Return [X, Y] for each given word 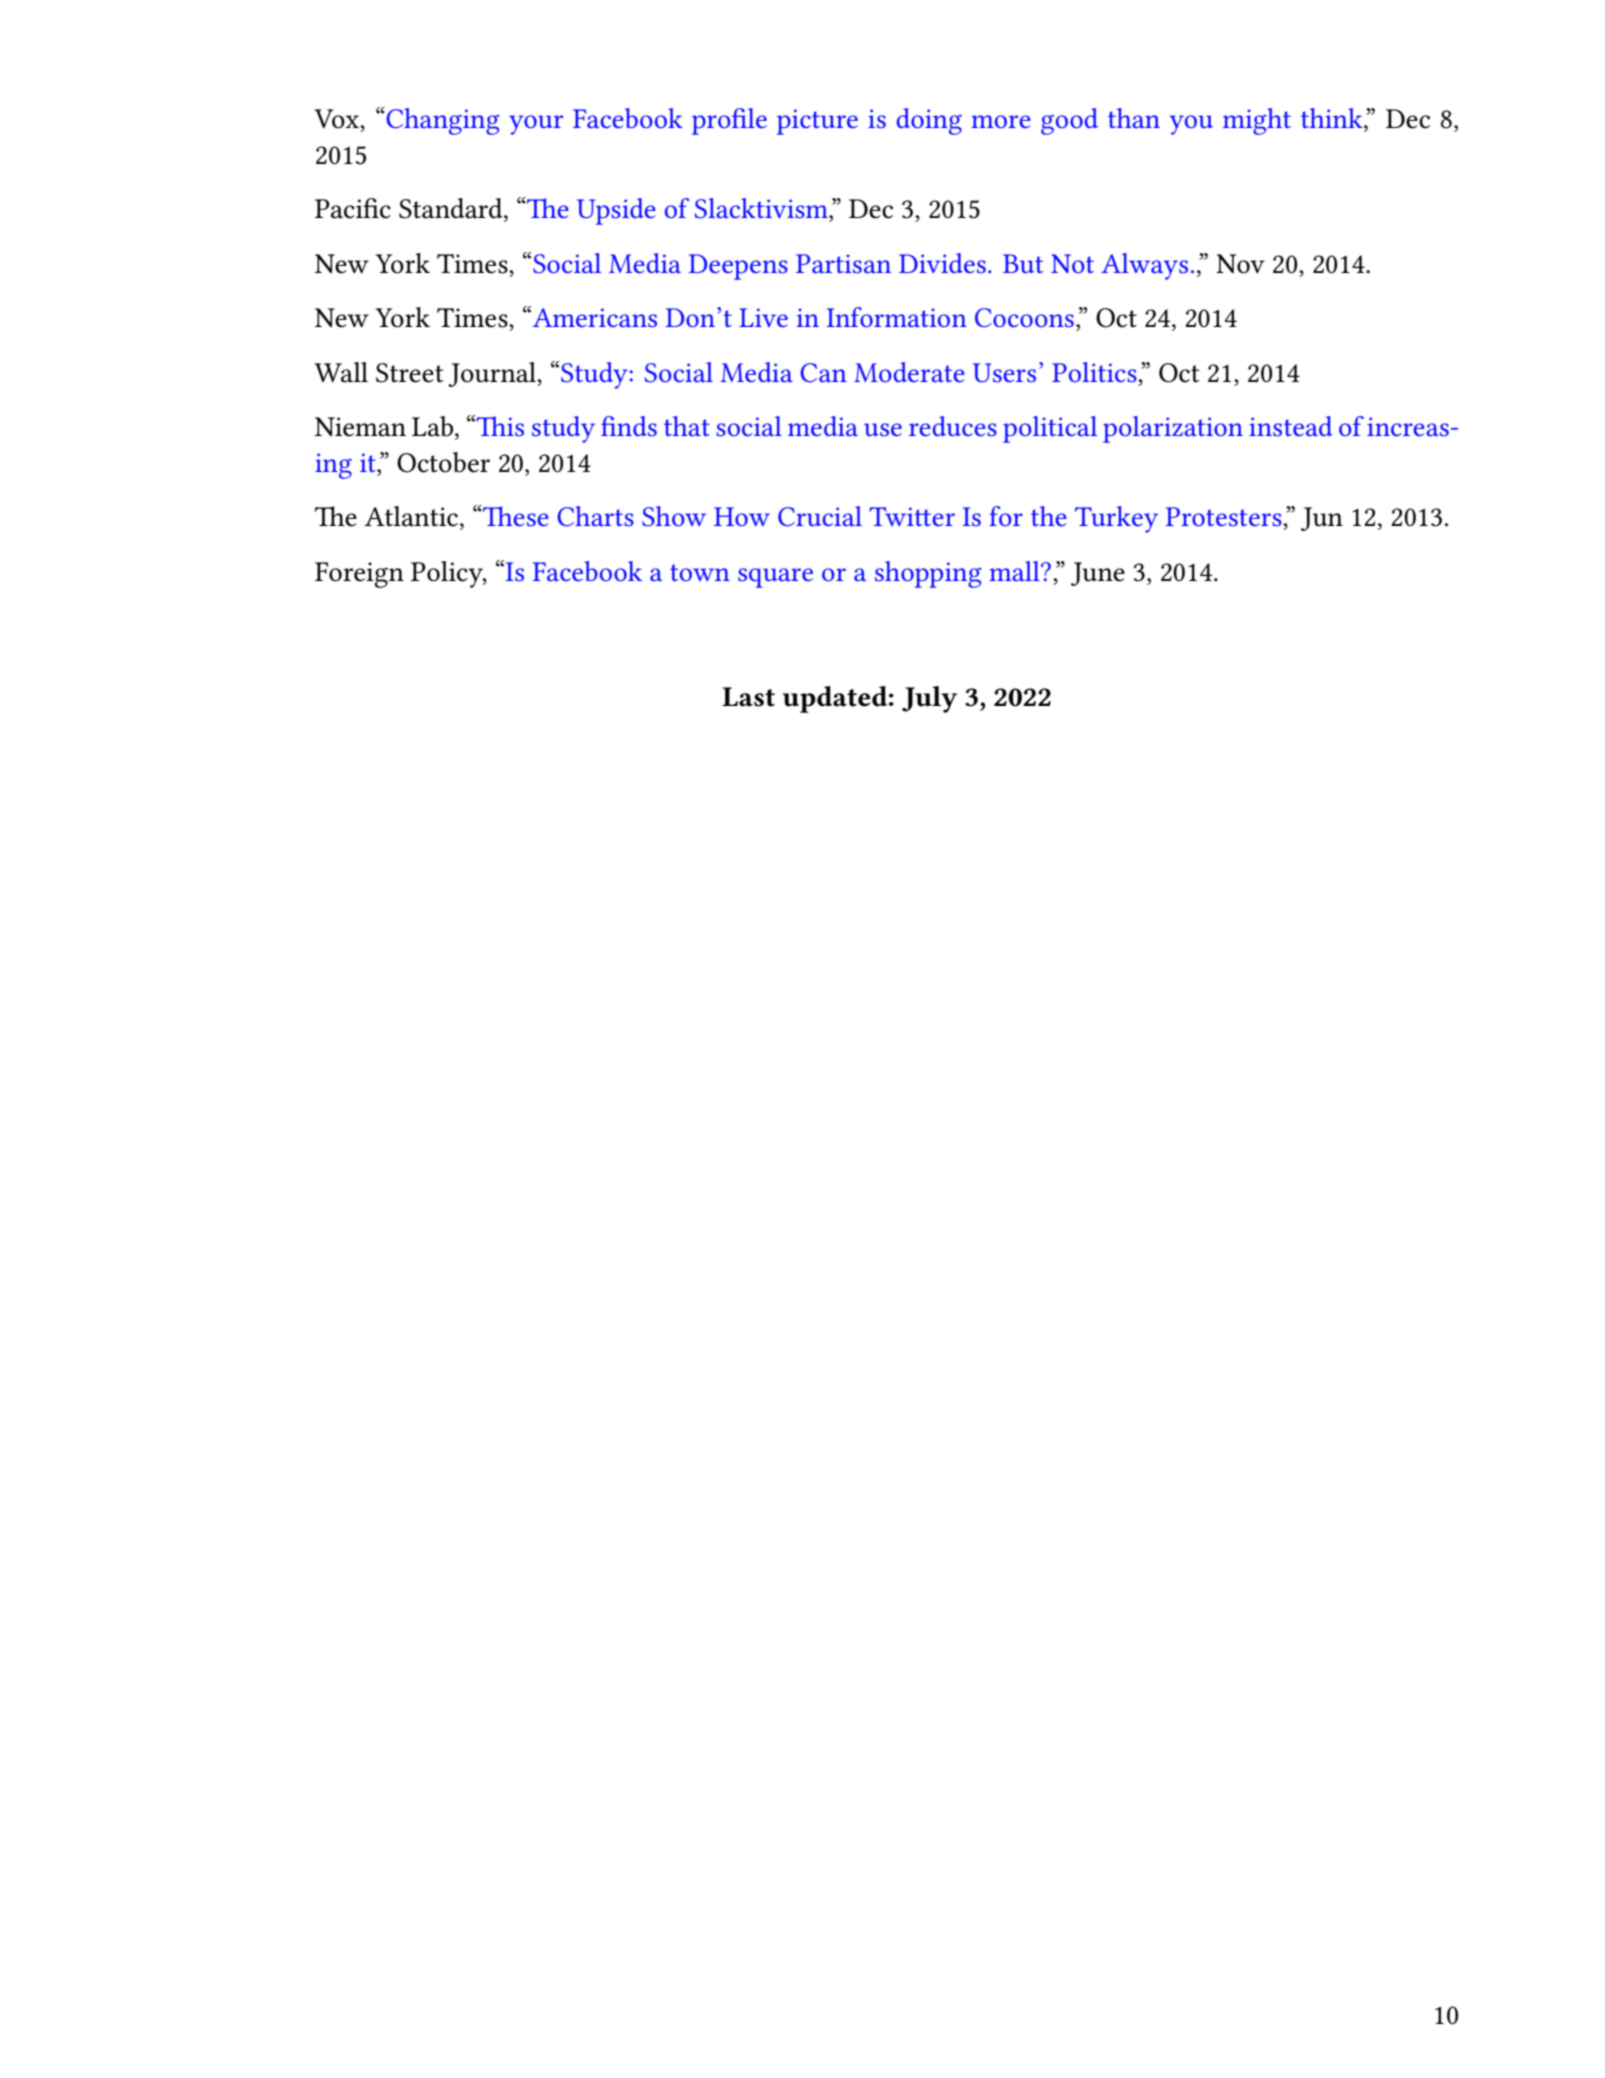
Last [748, 697]
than [1134, 118]
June [1098, 574]
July [929, 699]
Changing [442, 121]
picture [817, 122]
